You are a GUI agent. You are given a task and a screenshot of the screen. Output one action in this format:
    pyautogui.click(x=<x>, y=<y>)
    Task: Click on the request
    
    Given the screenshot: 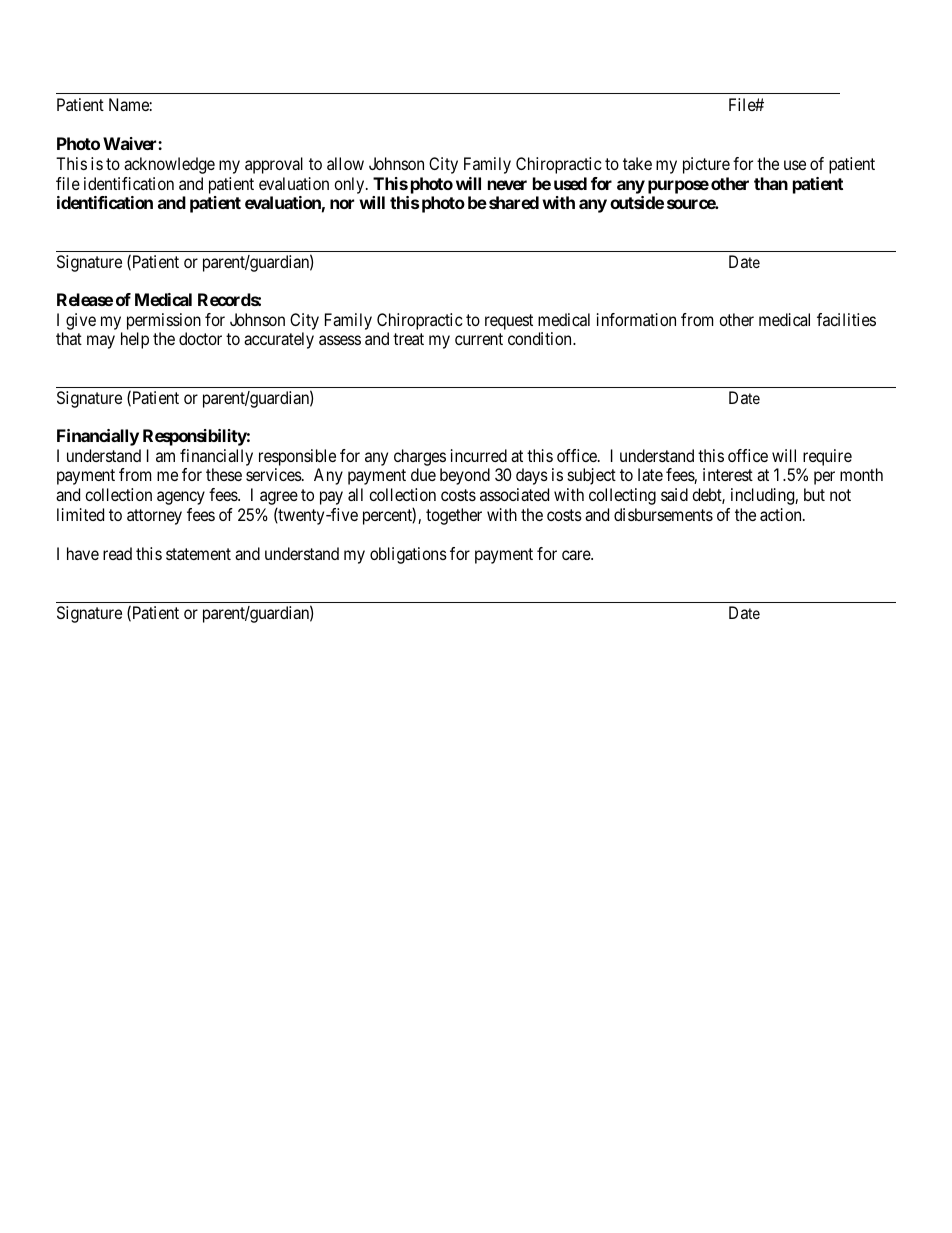 What is the action you would take?
    pyautogui.click(x=509, y=322)
